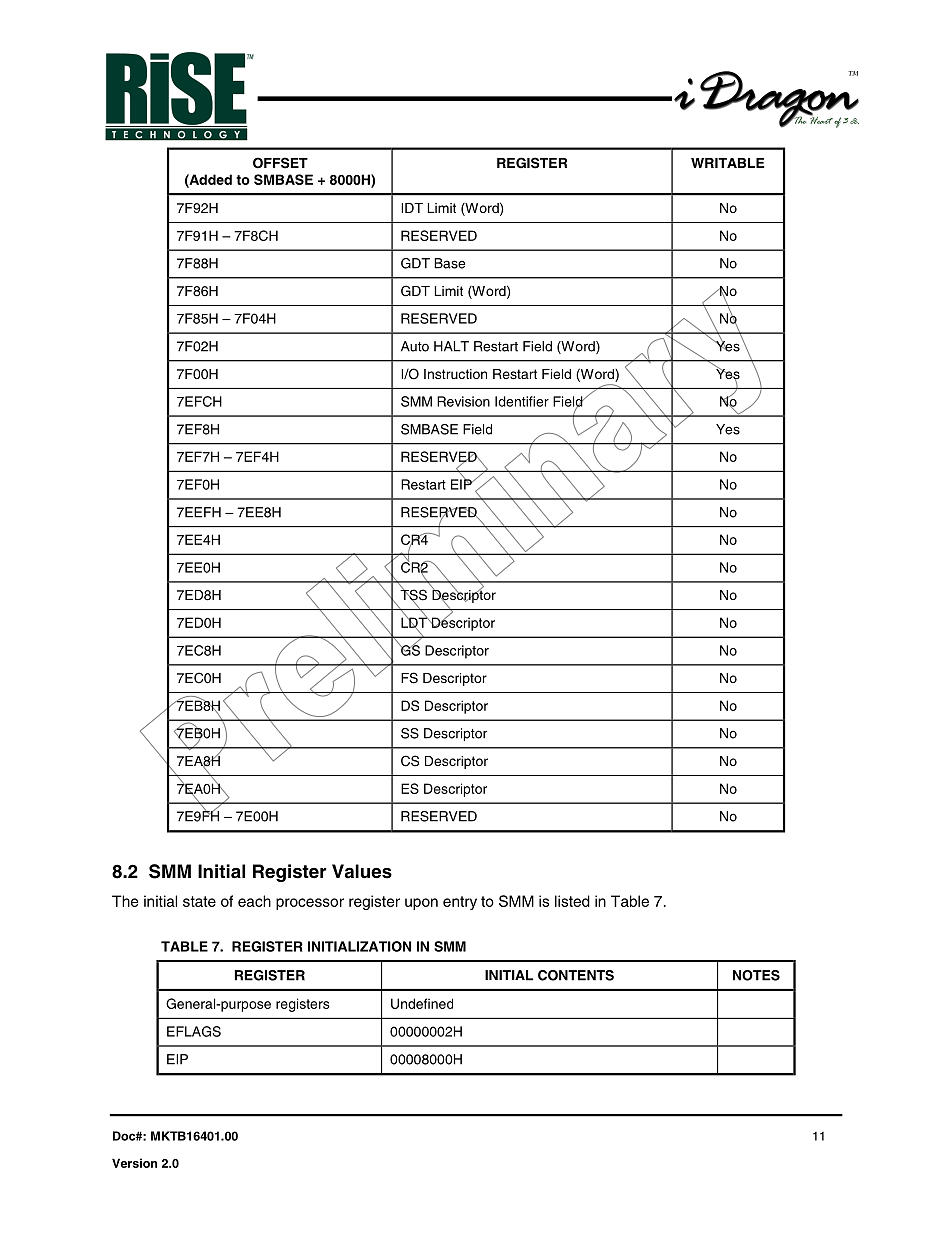  What do you see at coordinates (522, 401) in the page?
I see `Identifier` at bounding box center [522, 401].
